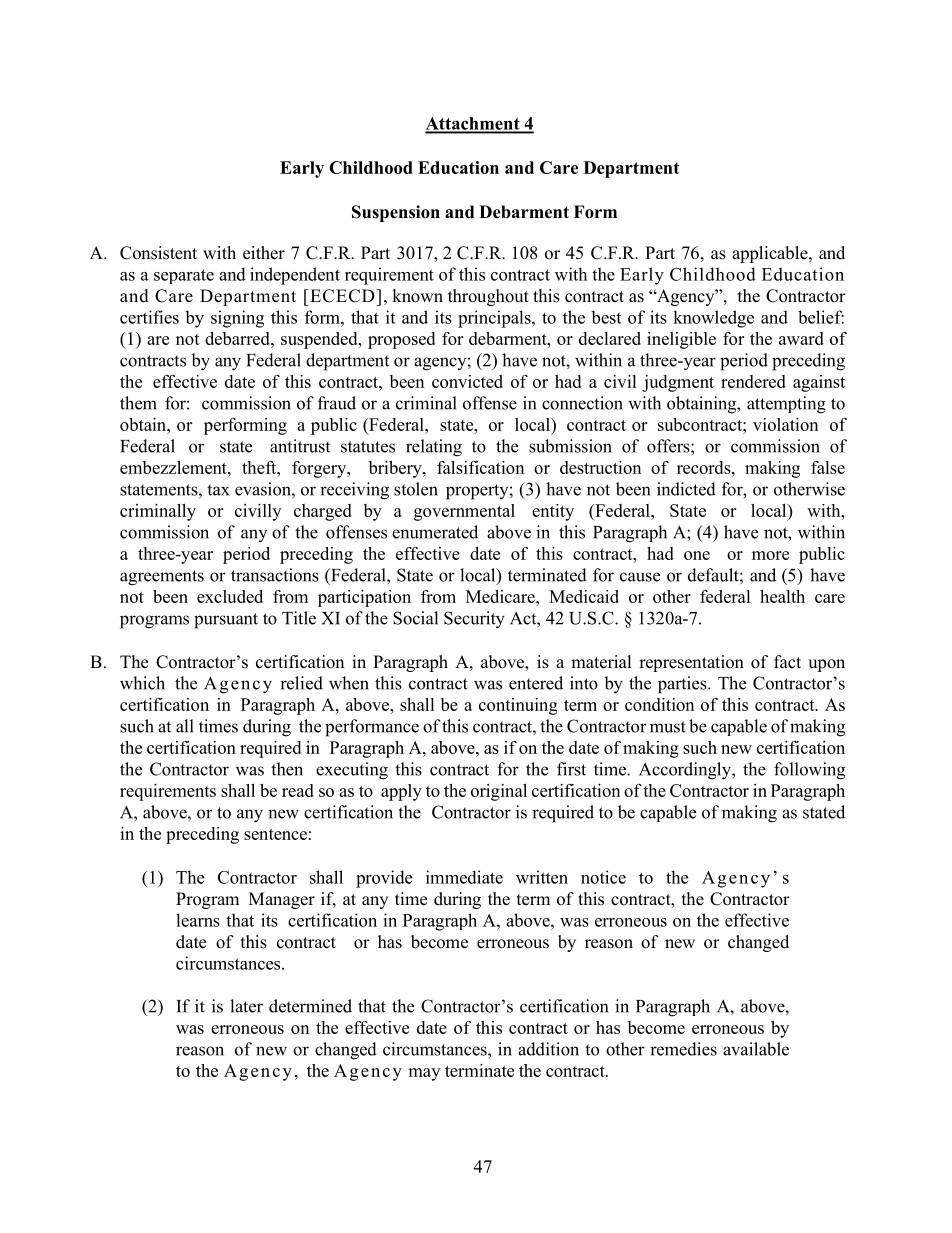 The height and width of the screenshot is (1233, 952). Describe the element at coordinates (787, 662) in the screenshot. I see `fact` at that location.
